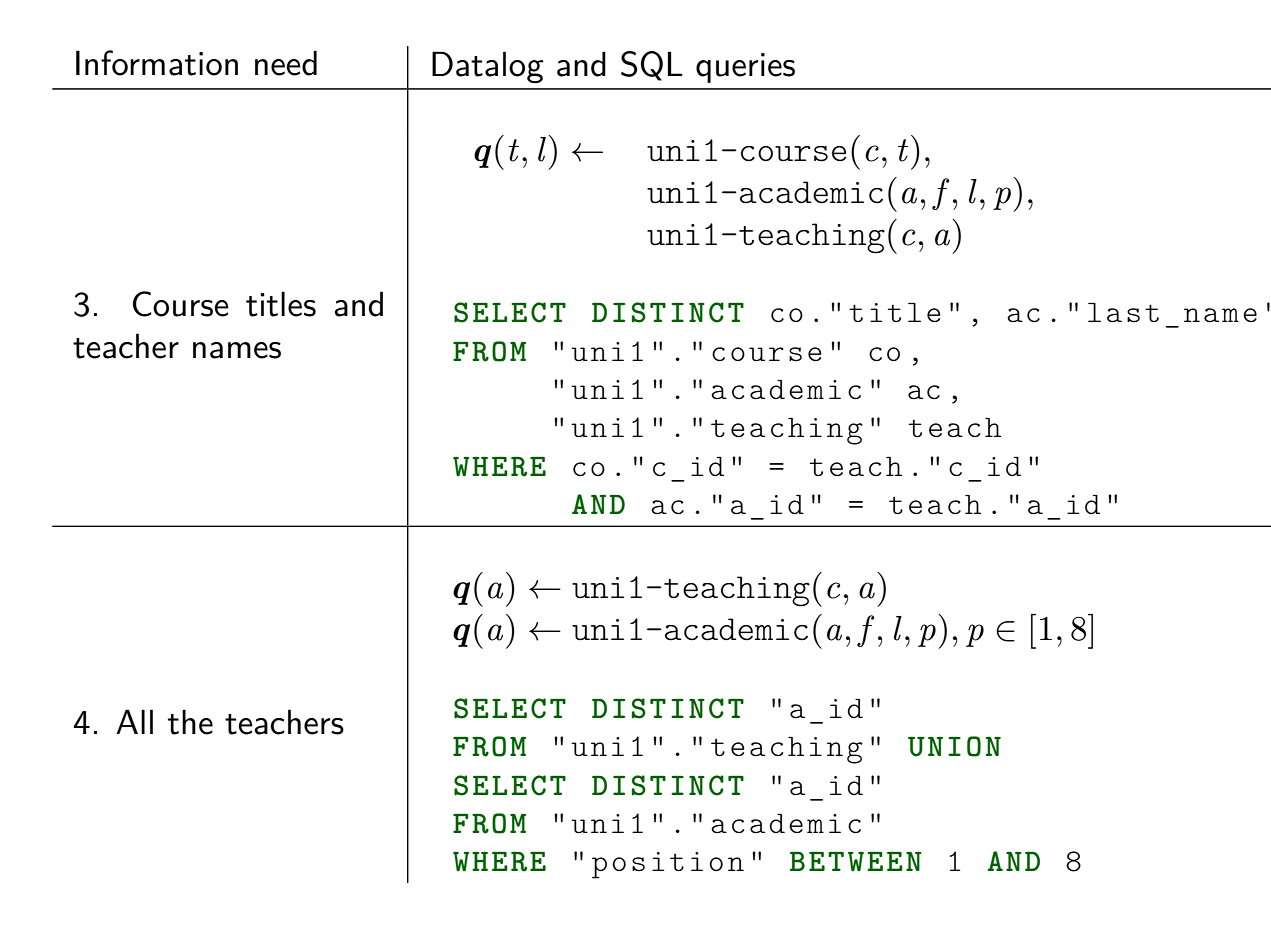 The image size is (1271, 952). What do you see at coordinates (668, 865) in the screenshot?
I see `position` at bounding box center [668, 865].
